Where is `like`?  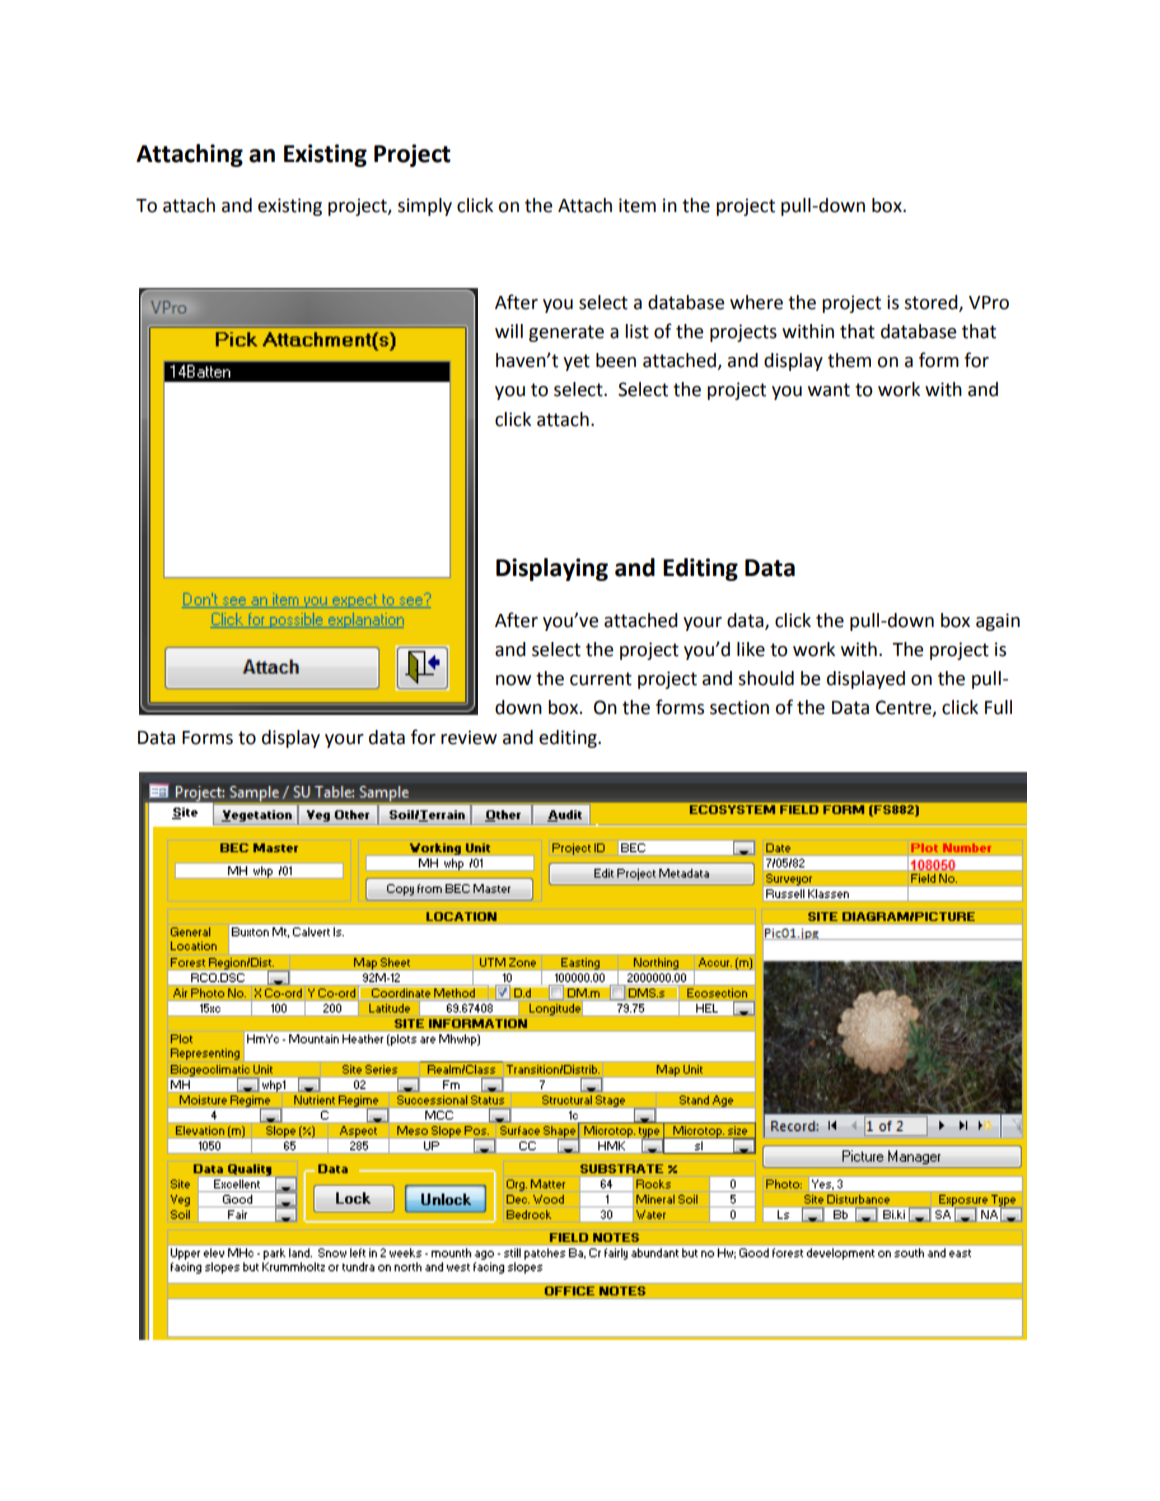
like is located at coordinates (751, 649).
